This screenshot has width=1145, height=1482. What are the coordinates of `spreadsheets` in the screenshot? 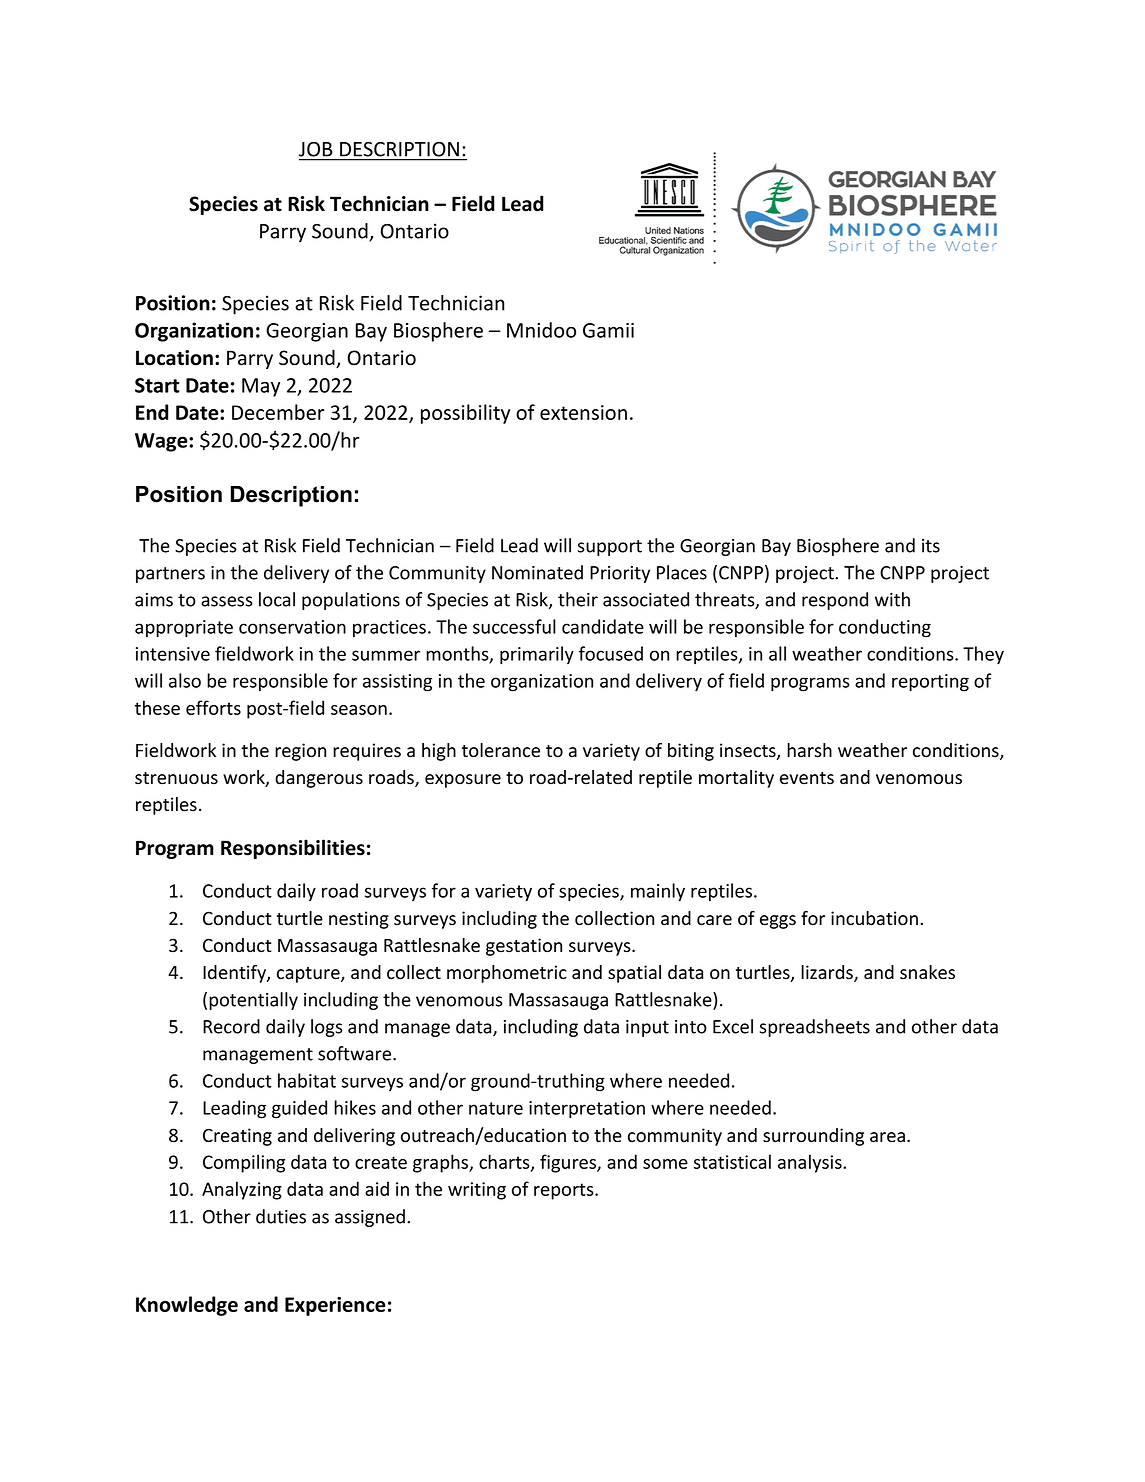 It's located at (815, 1028).
